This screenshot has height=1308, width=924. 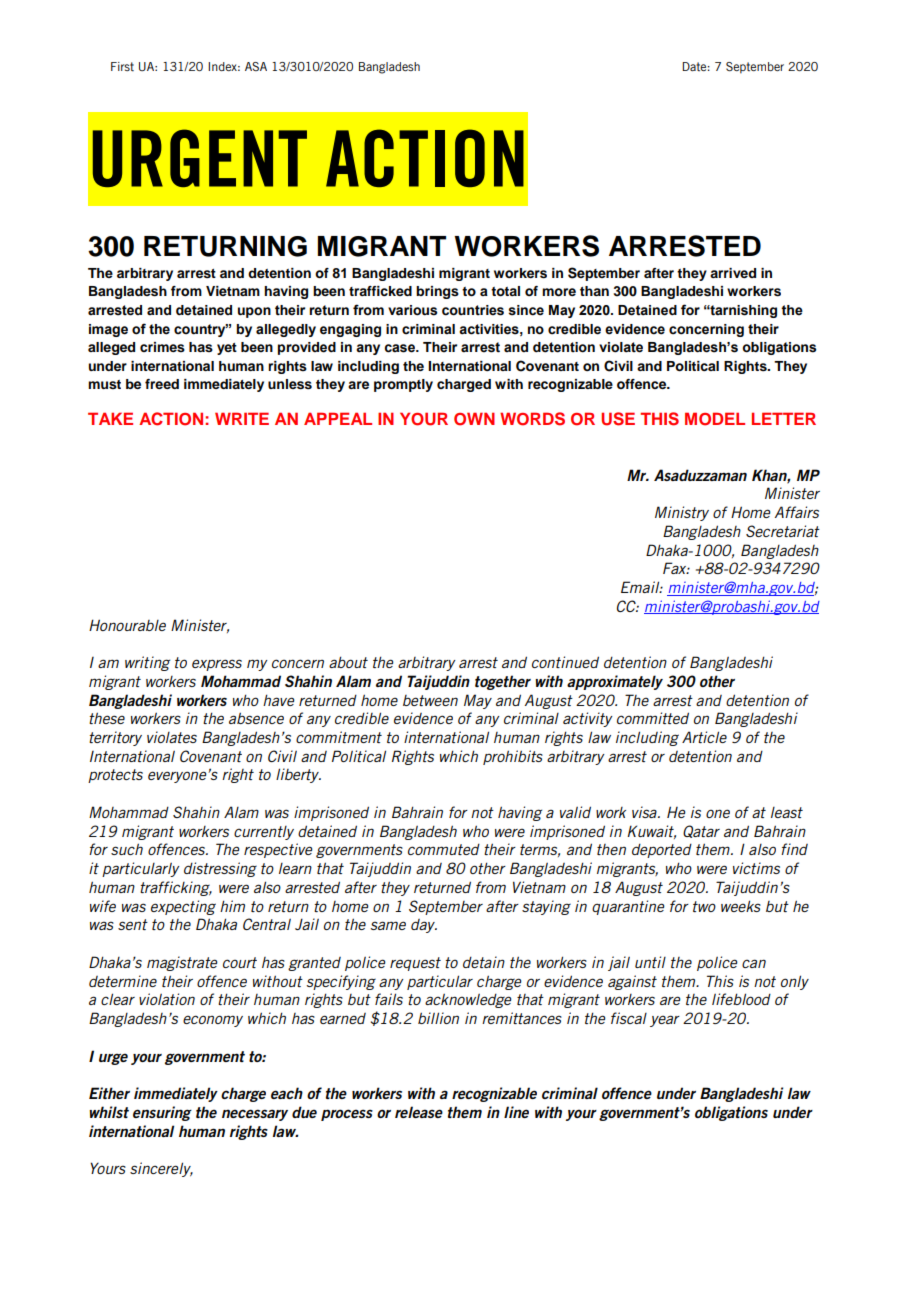 What do you see at coordinates (715, 419) in the screenshot?
I see `MODEL` at bounding box center [715, 419].
